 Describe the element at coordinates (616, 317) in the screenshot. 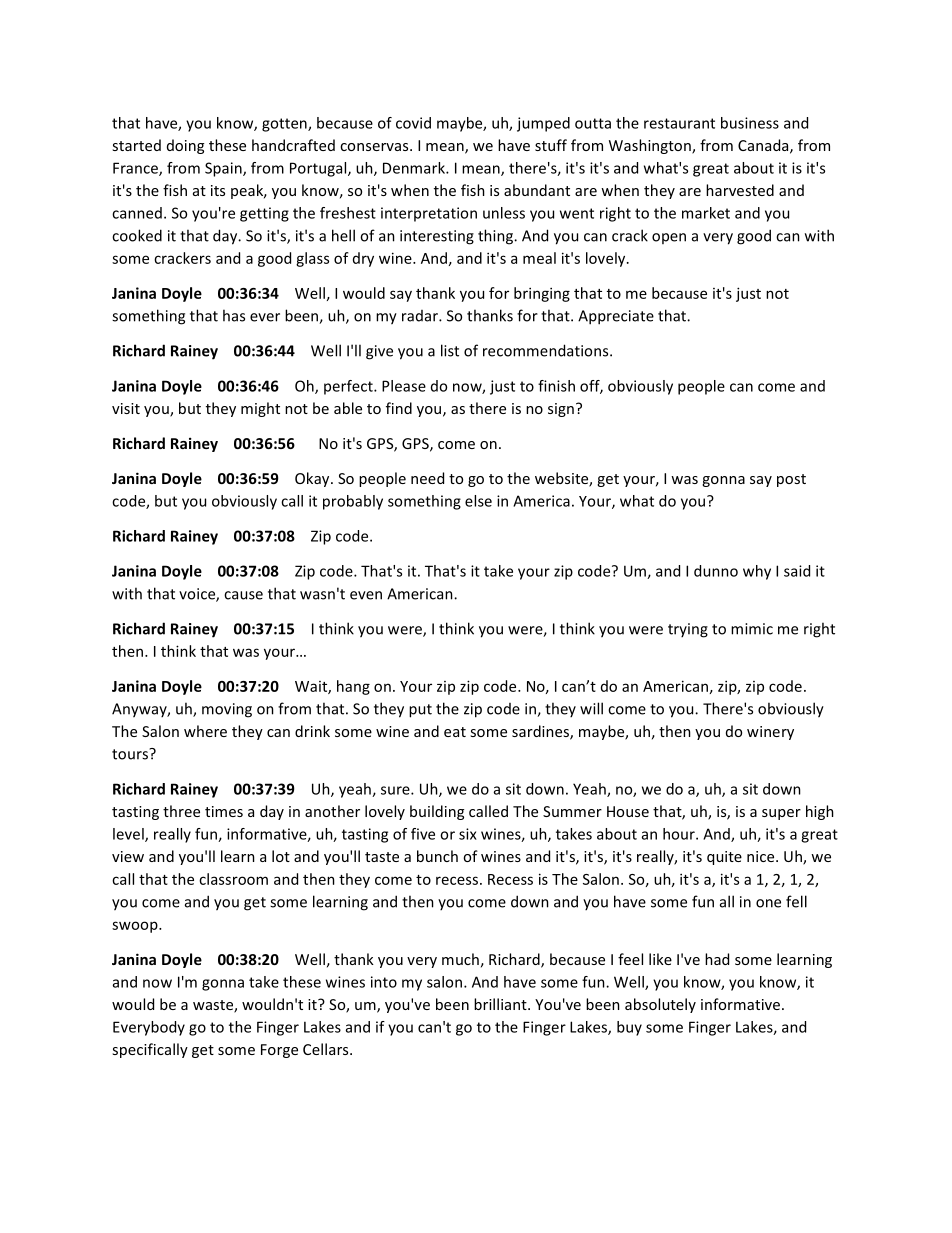

I see `Appreciate` at that location.
